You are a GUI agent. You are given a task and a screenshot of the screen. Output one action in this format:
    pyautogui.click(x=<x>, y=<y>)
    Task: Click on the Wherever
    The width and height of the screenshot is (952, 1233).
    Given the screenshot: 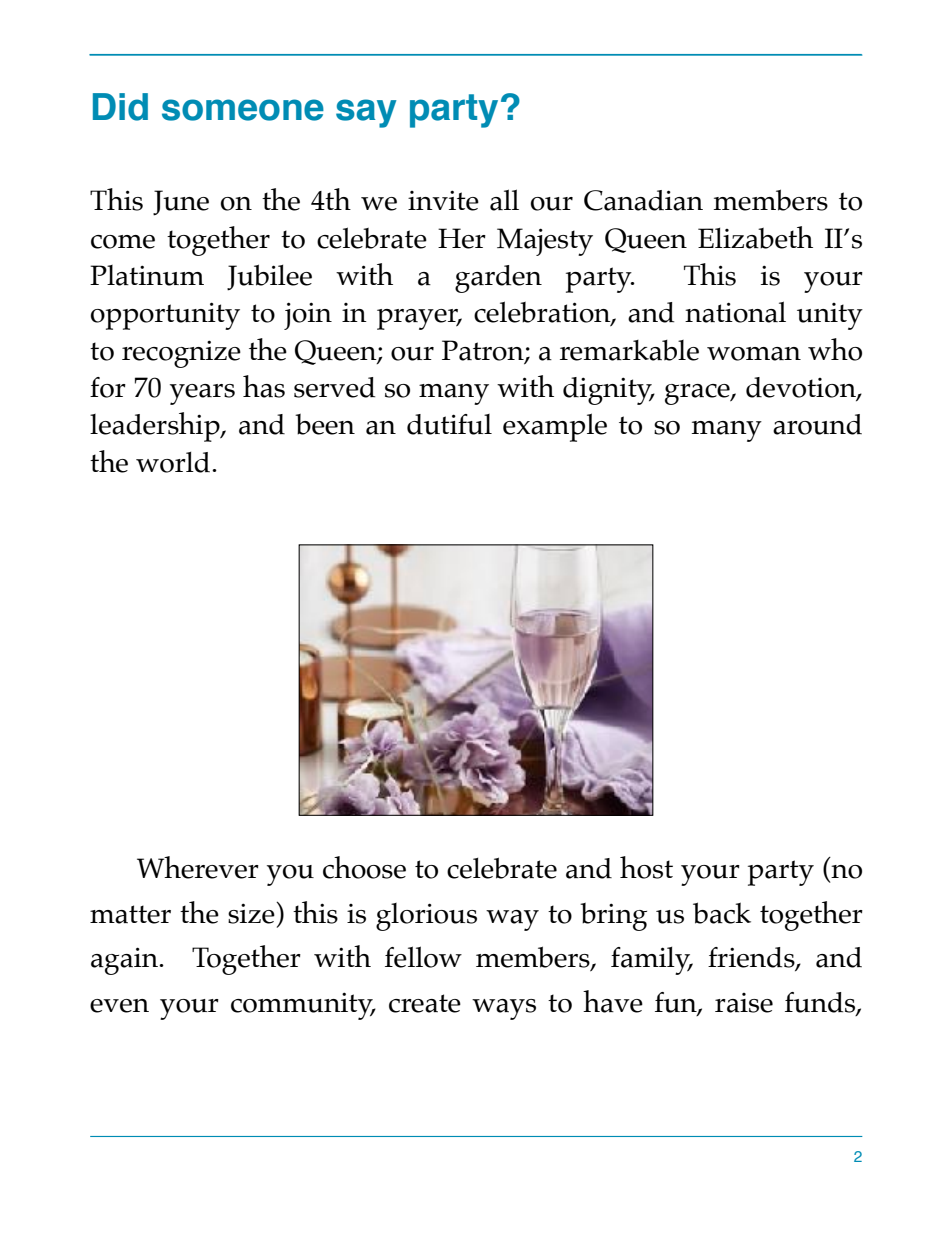 What is the action you would take?
    pyautogui.click(x=198, y=867)
